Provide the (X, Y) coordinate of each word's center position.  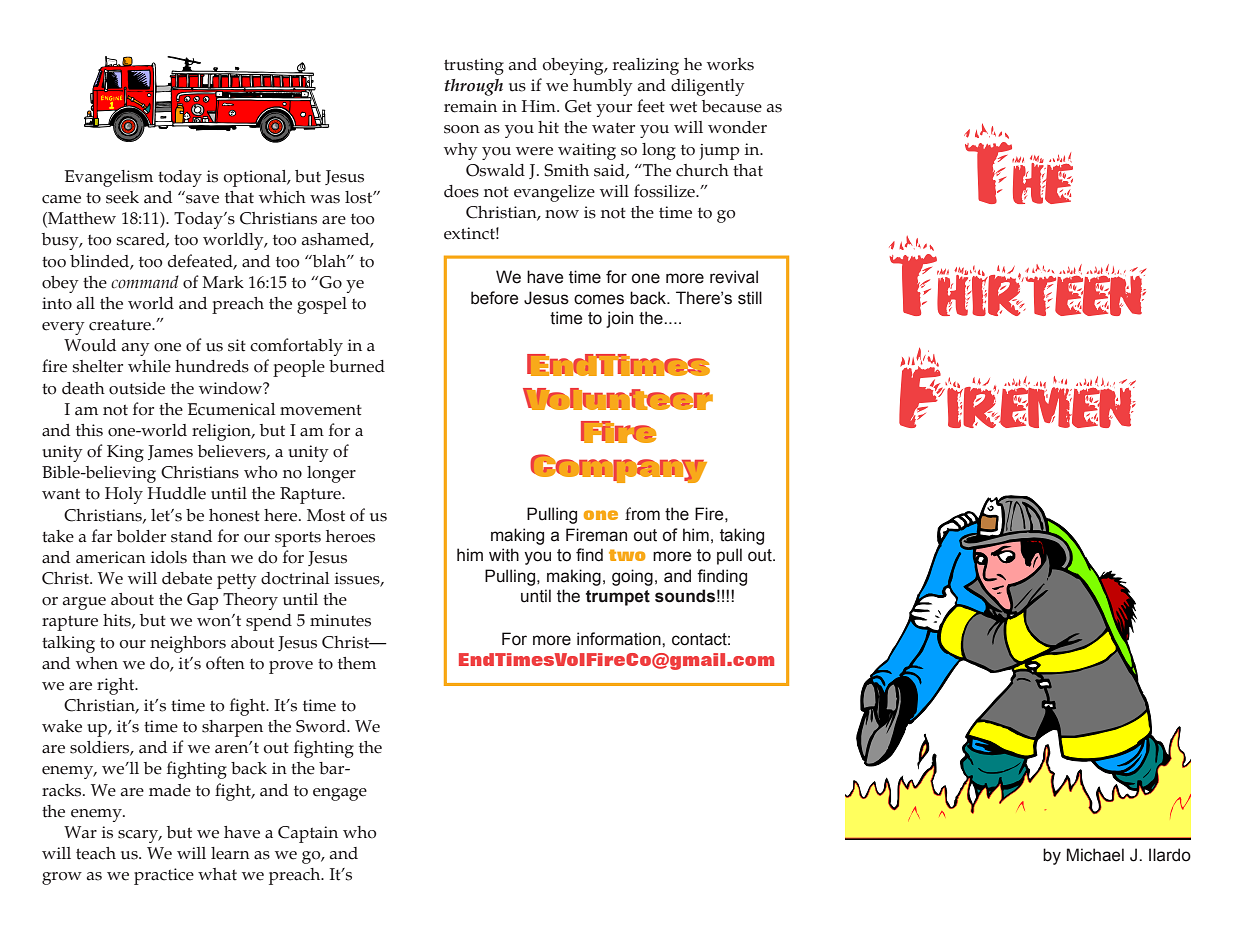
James (170, 452)
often (225, 663)
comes (599, 299)
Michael (1095, 855)
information (620, 639)
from (642, 514)
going (632, 577)
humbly (603, 87)
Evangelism (109, 178)
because (732, 106)
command (145, 282)
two (627, 555)
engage (340, 794)
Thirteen (1017, 276)
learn (230, 853)
